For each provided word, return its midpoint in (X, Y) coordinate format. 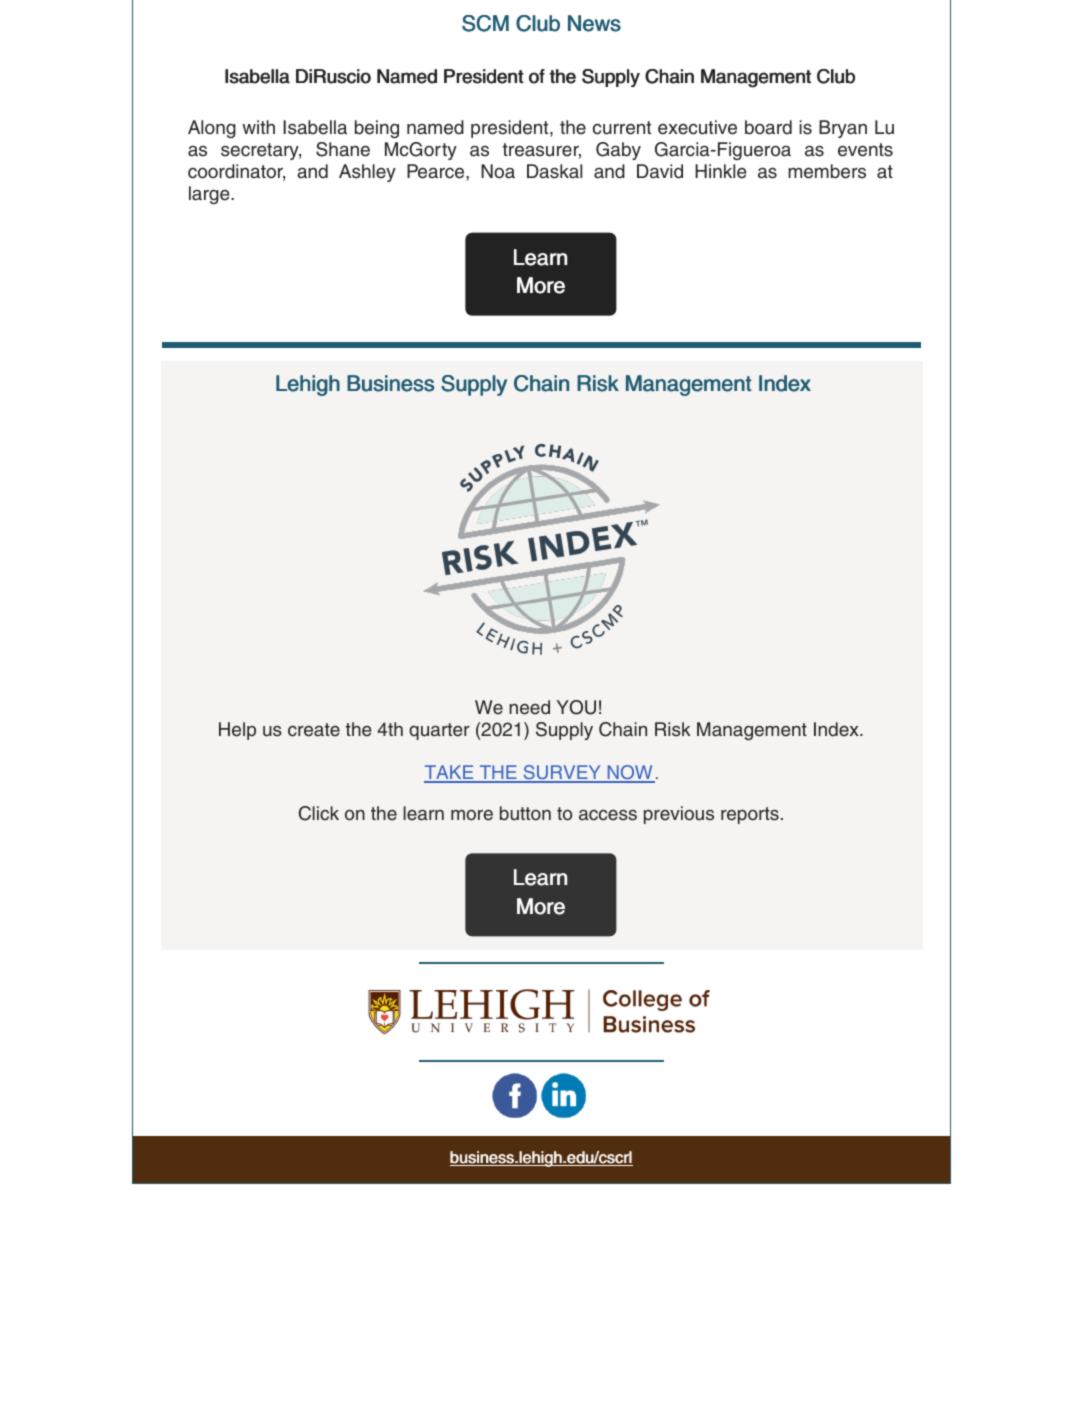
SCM (485, 23)
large (210, 195)
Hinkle (720, 171)
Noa (498, 171)
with (258, 127)
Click (319, 813)
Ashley (367, 173)
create (314, 730)
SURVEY (562, 774)
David (660, 171)
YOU (576, 707)
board (768, 127)
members (827, 171)
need (529, 707)
